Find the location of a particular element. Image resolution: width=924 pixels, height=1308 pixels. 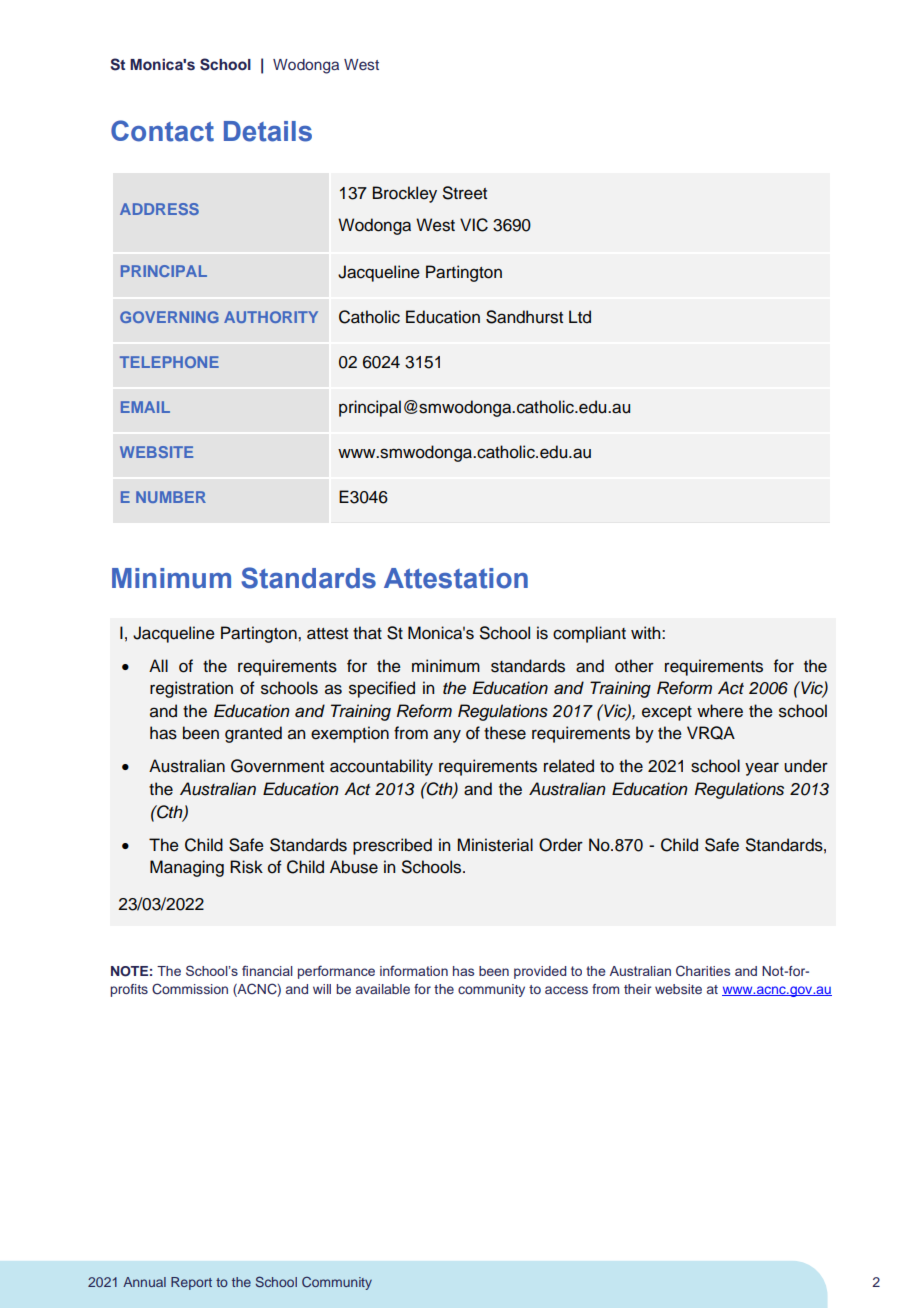

other is located at coordinates (634, 666).
